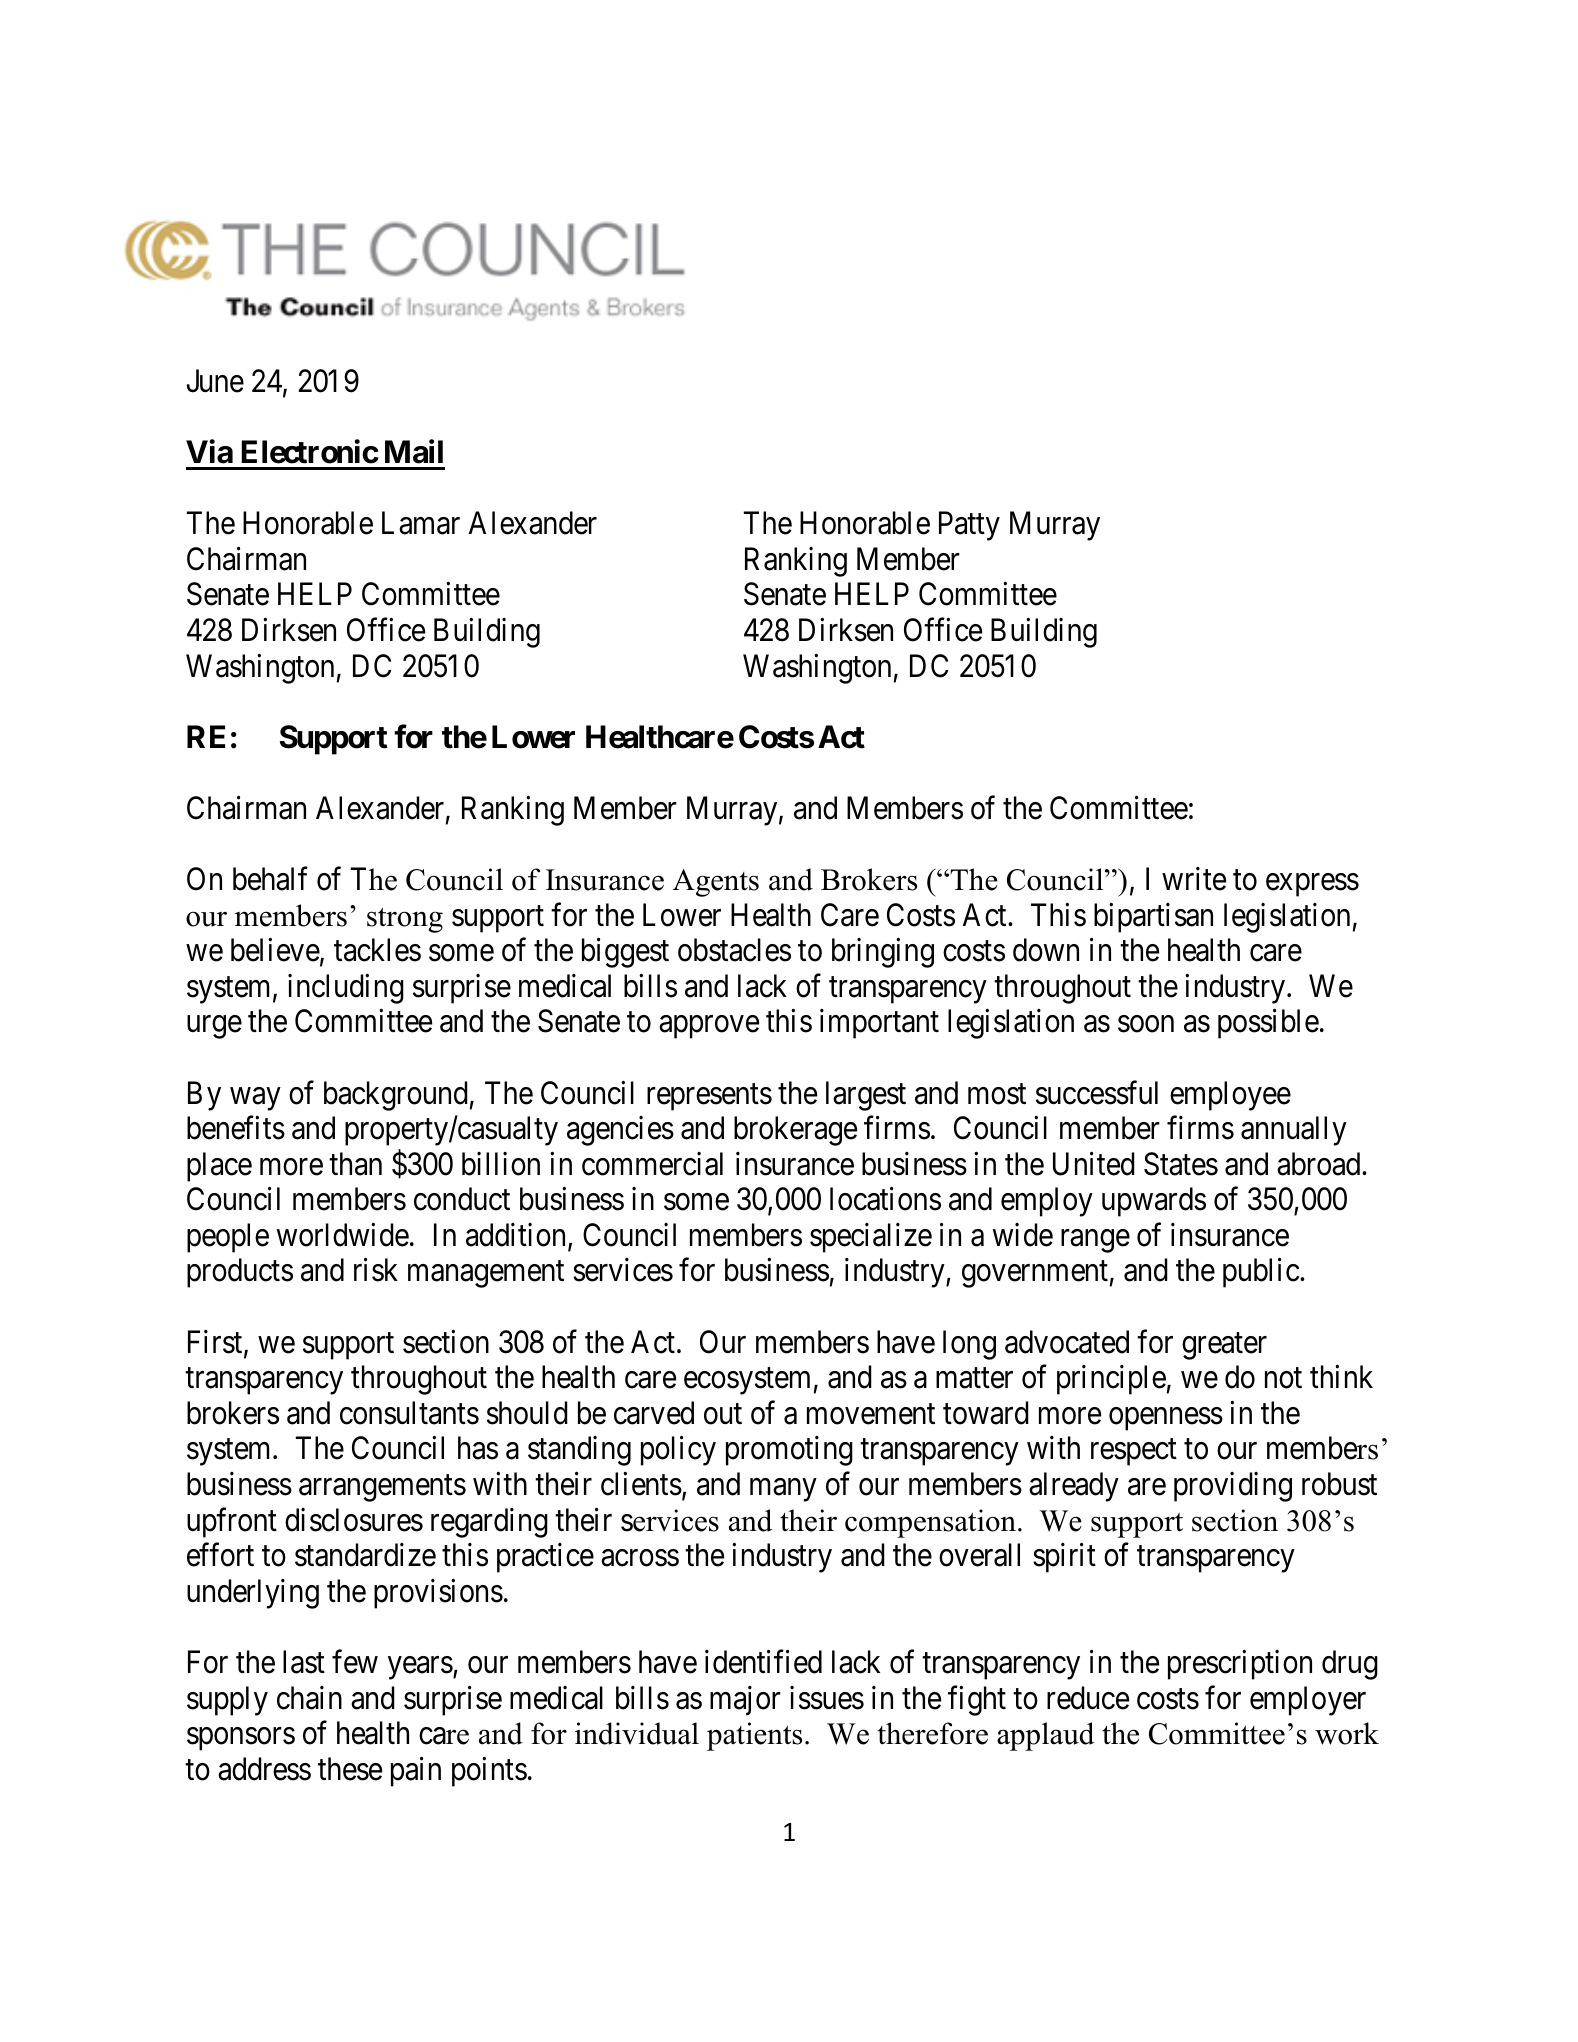  Describe the element at coordinates (716, 883) in the screenshot. I see `Agents` at that location.
